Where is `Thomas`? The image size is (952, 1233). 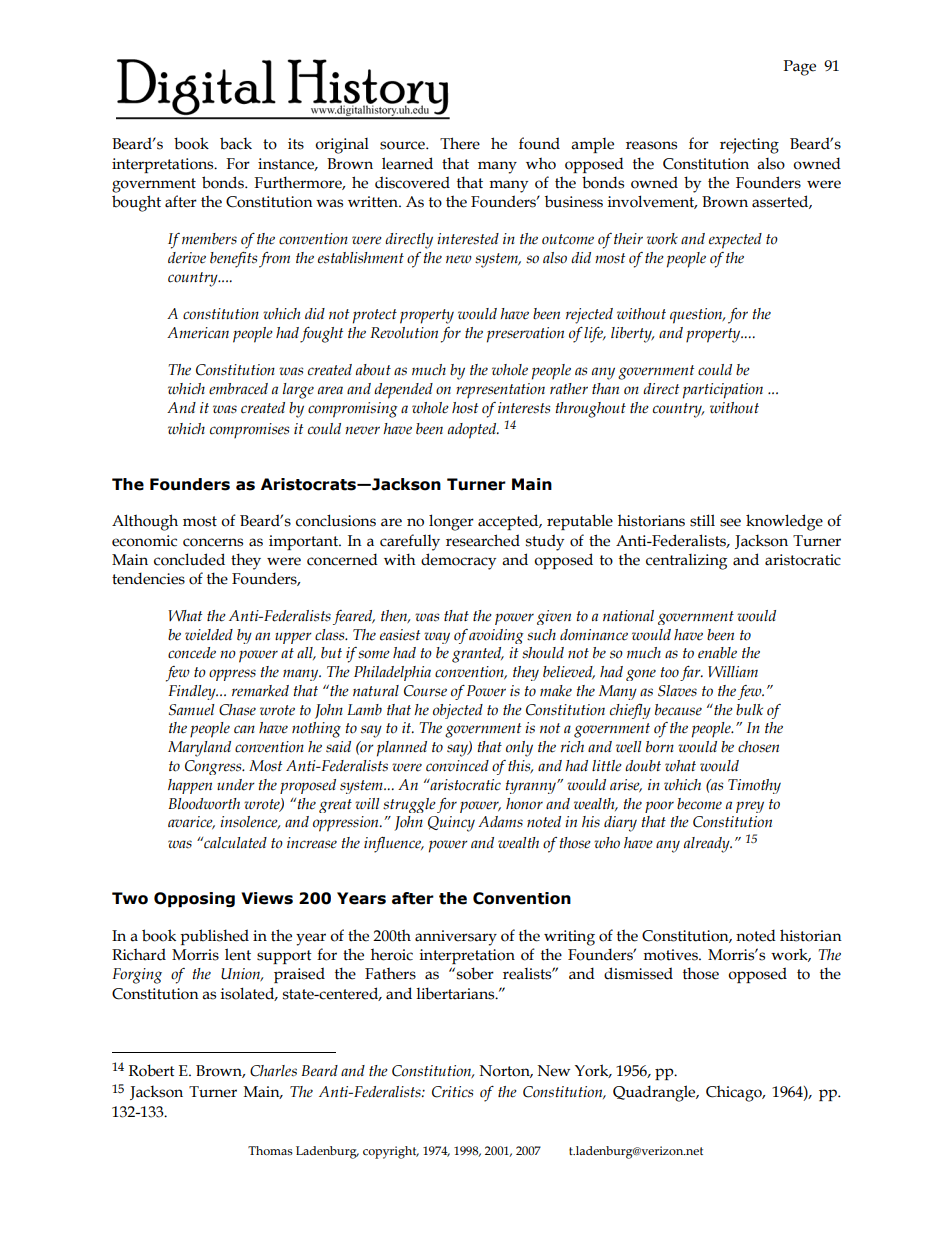 Thomas is located at coordinates (270, 1151).
